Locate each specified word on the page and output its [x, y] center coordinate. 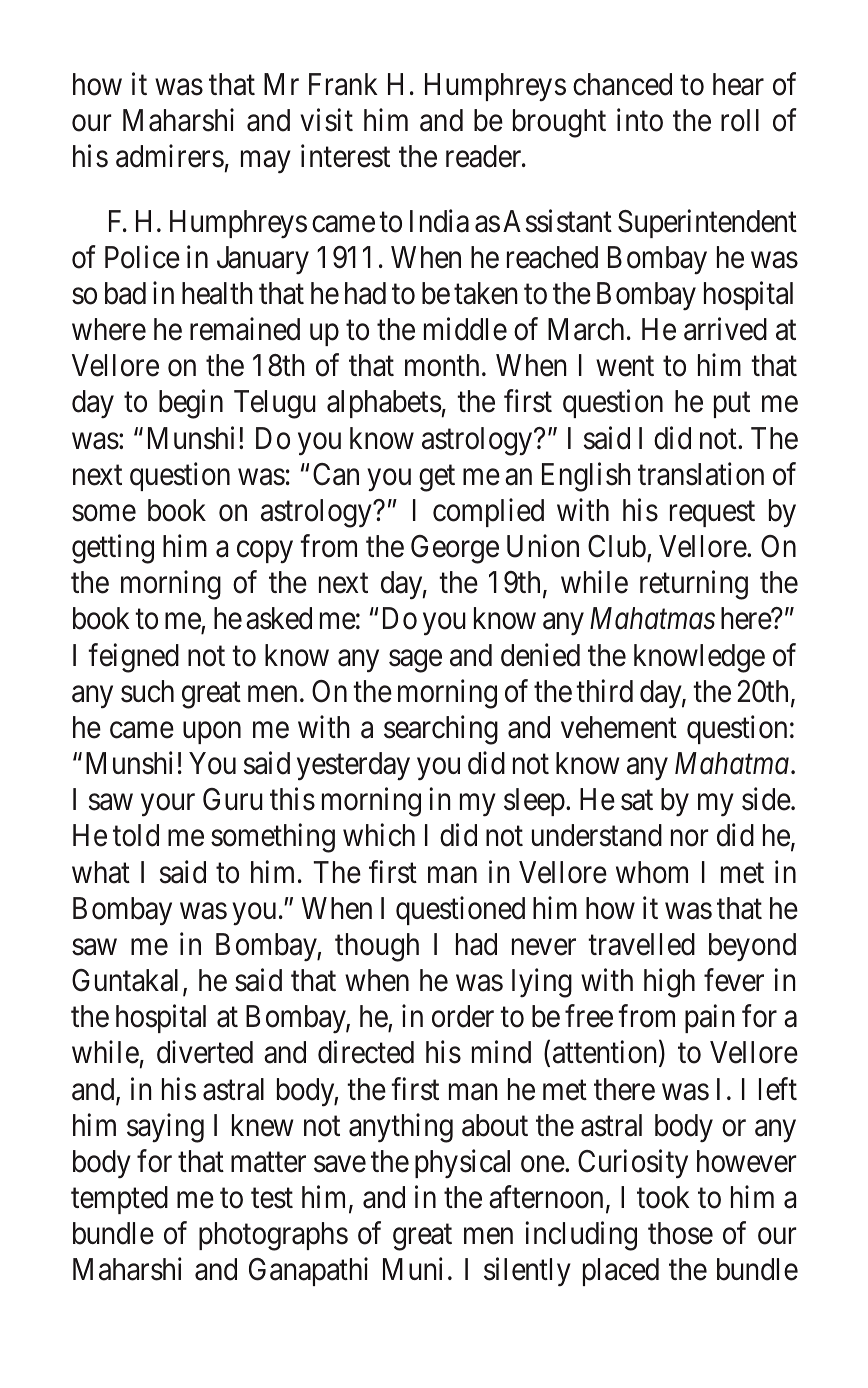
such [147, 691]
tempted [119, 1200]
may [266, 162]
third [604, 691]
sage [415, 661]
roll [740, 120]
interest [345, 156]
